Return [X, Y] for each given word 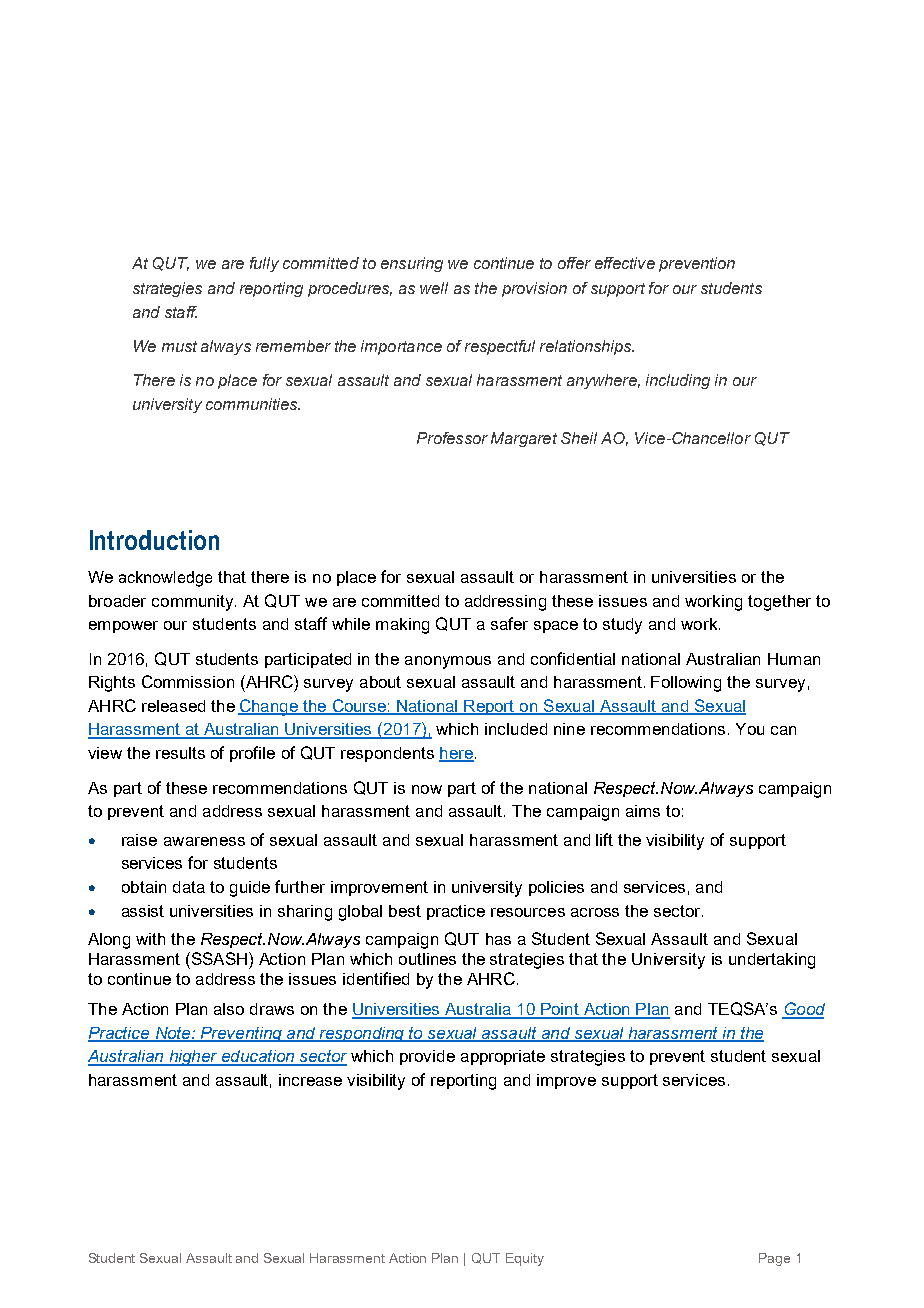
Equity [525, 1259]
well [434, 288]
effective [625, 263]
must [179, 346]
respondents [387, 754]
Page [774, 1259]
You [750, 729]
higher [193, 1058]
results [180, 753]
